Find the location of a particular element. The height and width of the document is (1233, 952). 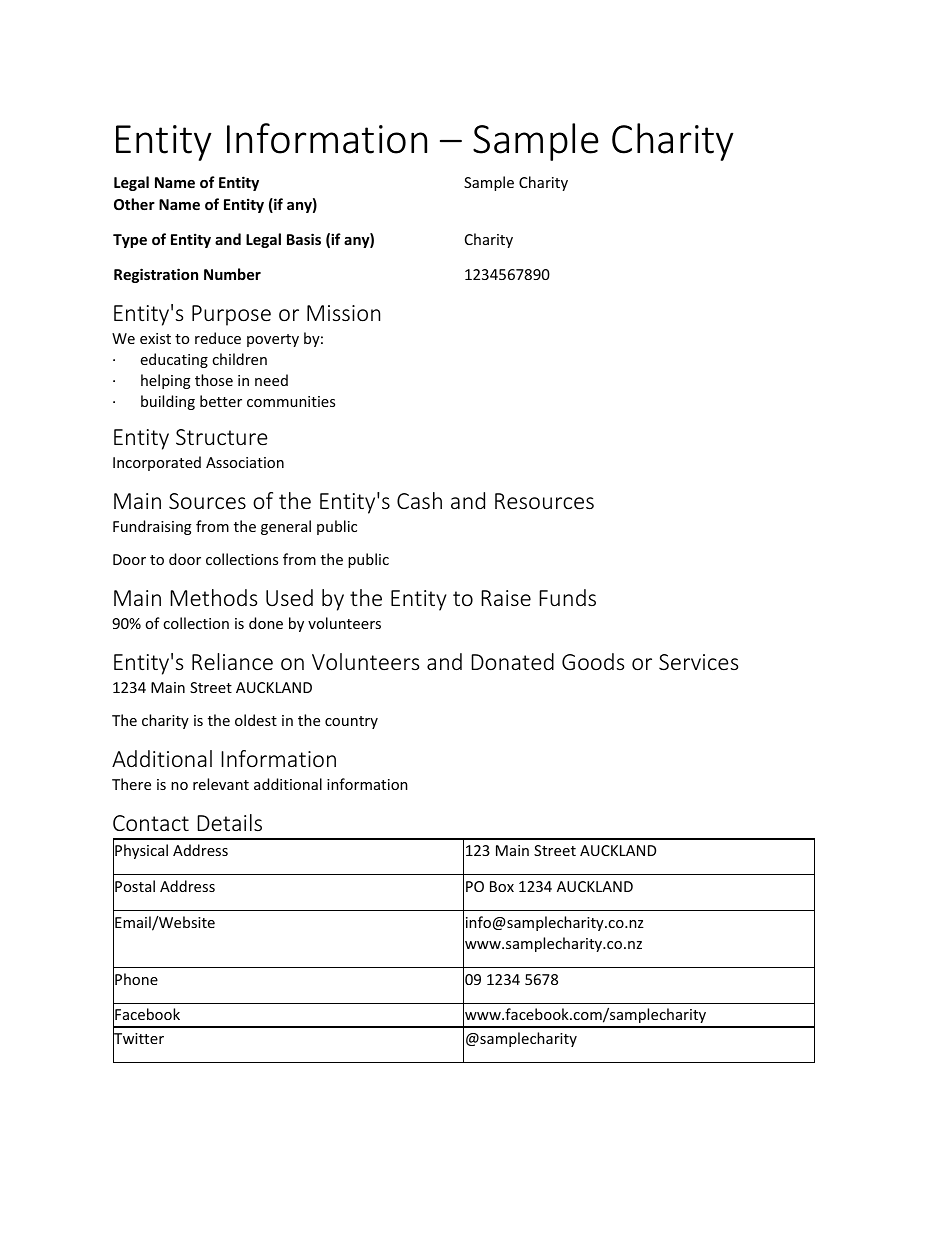

Basis is located at coordinates (304, 239).
